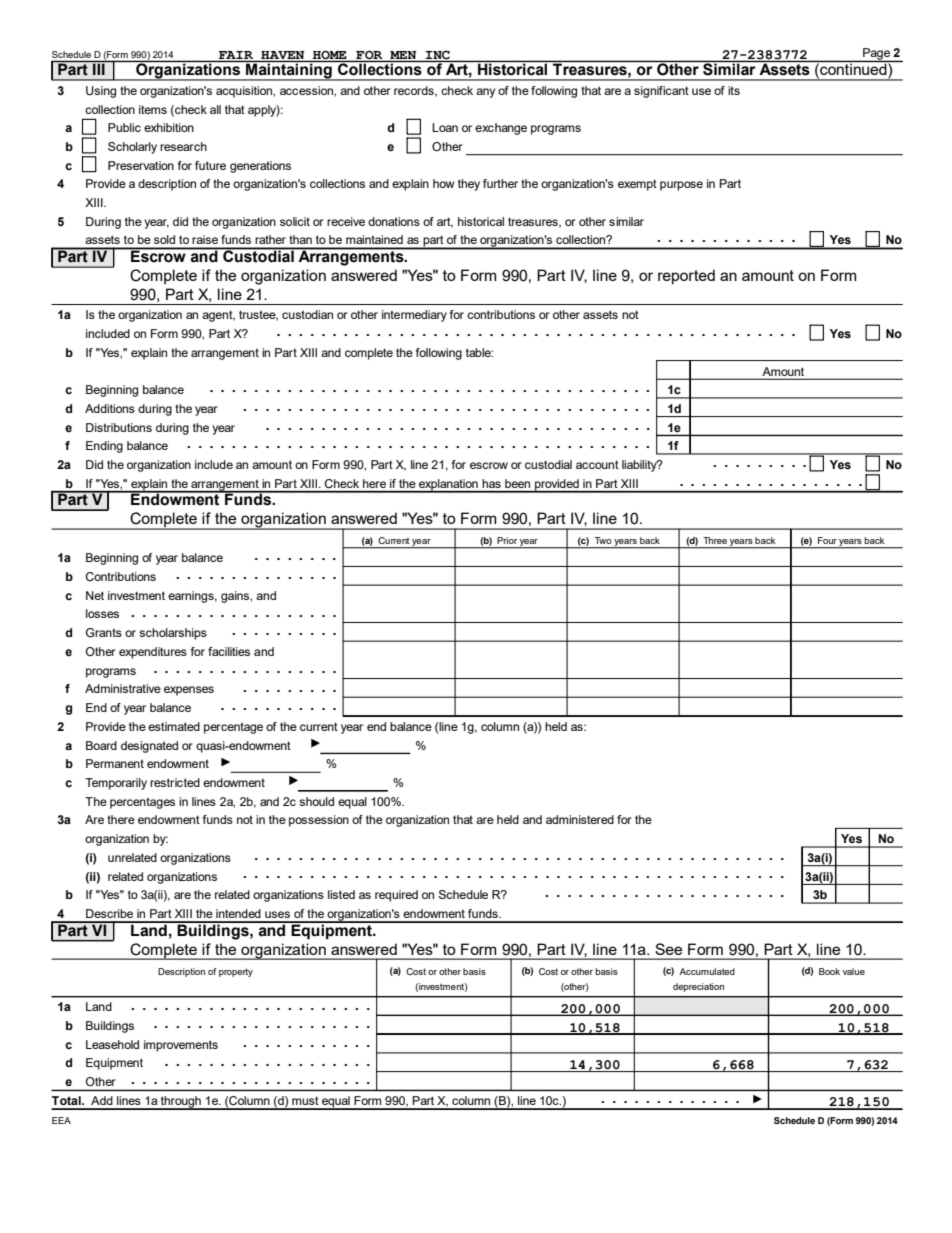 This image has width=952, height=1233. Describe the element at coordinates (698, 987) in the image. I see `depreciation` at that location.
